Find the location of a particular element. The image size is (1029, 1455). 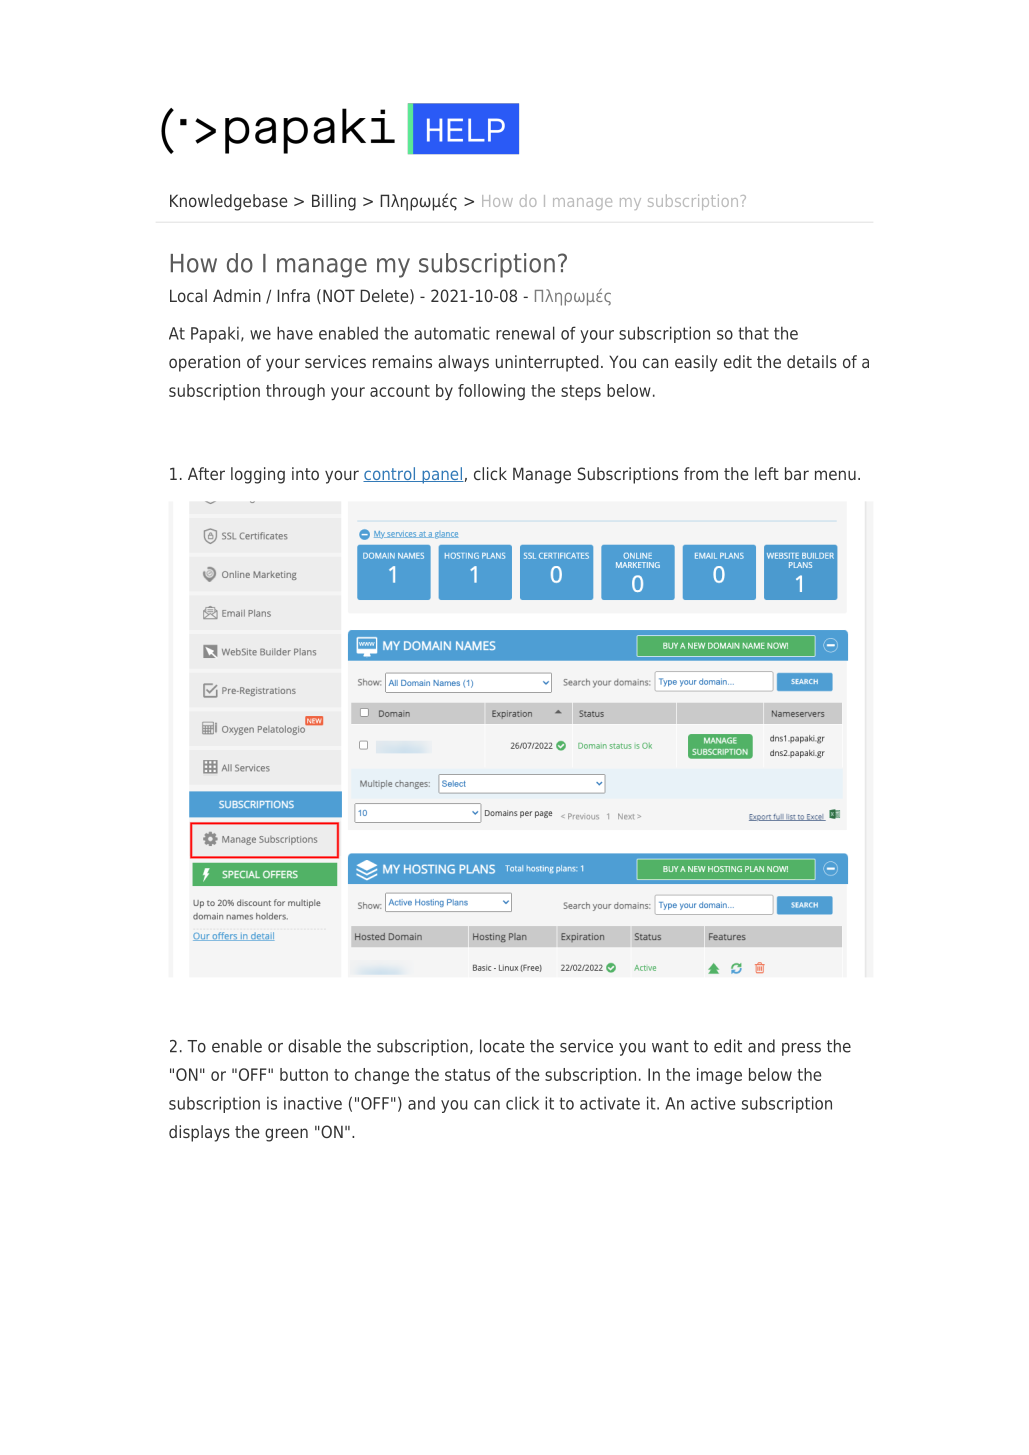

Knowledgebase is located at coordinates (228, 202).
